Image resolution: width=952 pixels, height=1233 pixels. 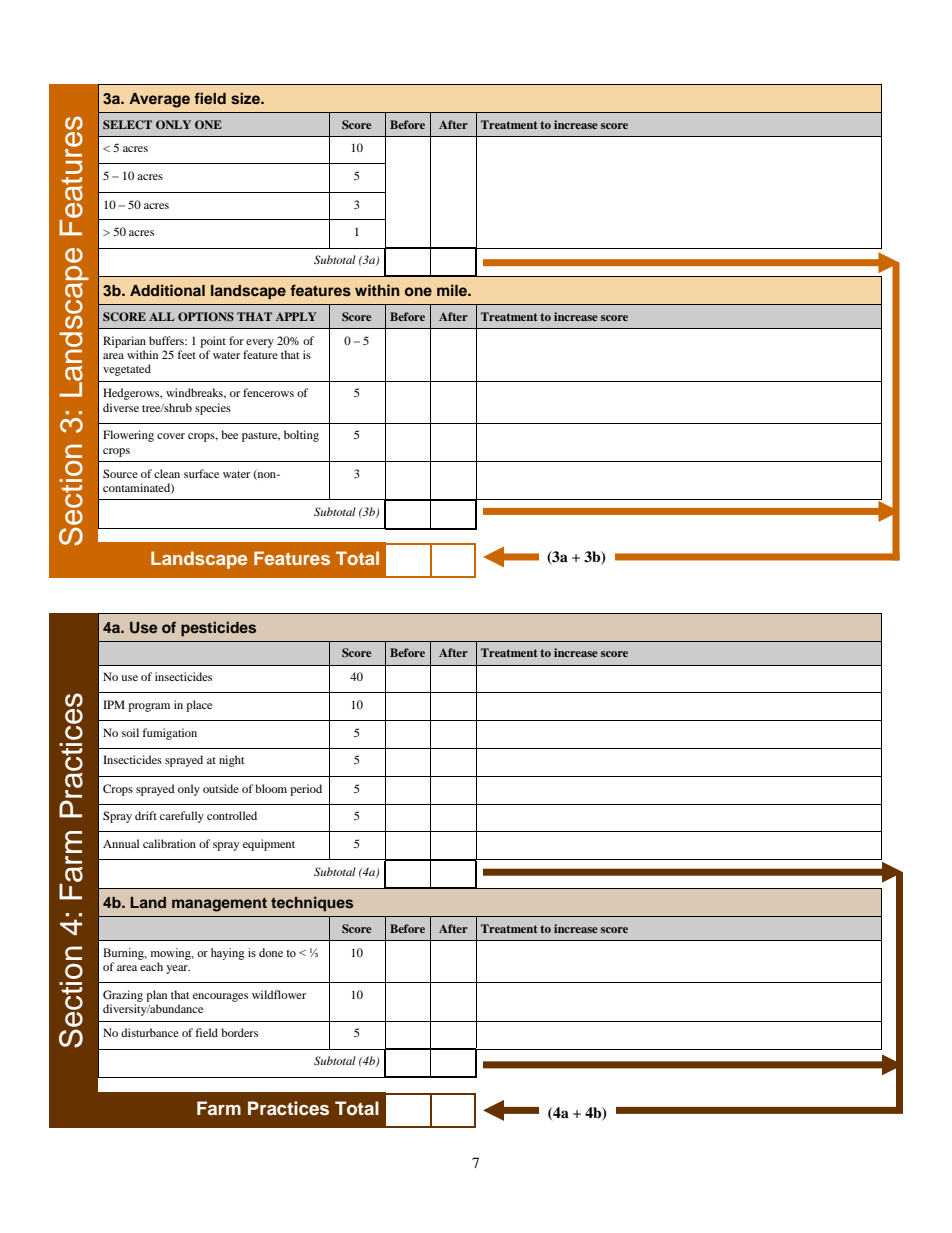 I want to click on wildflower, so click(x=279, y=994).
